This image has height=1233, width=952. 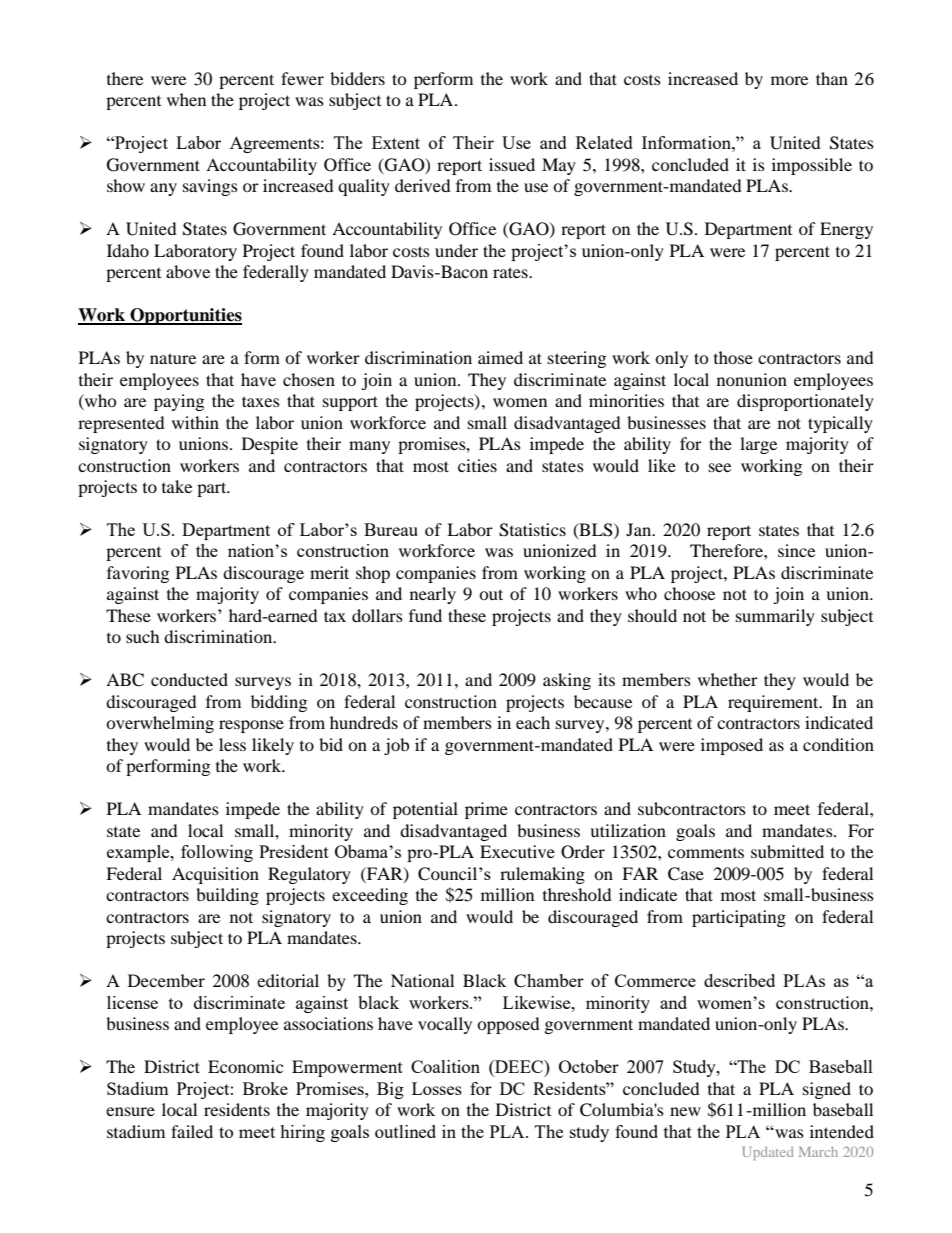 I want to click on Updated, so click(x=768, y=1153).
